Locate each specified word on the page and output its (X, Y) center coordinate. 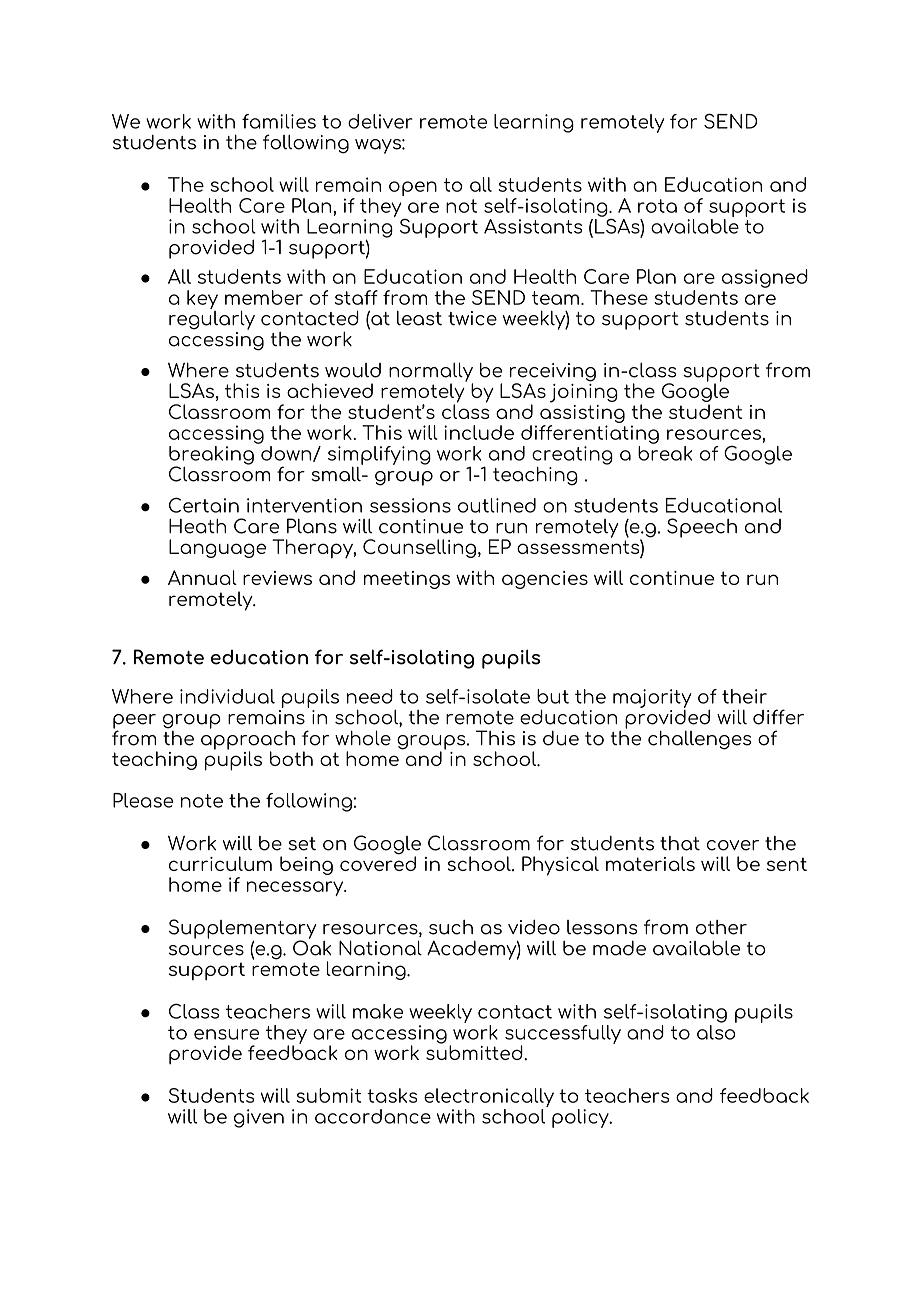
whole (363, 738)
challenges (700, 740)
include (479, 432)
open (413, 188)
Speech (702, 528)
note (202, 801)
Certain (204, 505)
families (279, 121)
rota (657, 206)
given (259, 1118)
